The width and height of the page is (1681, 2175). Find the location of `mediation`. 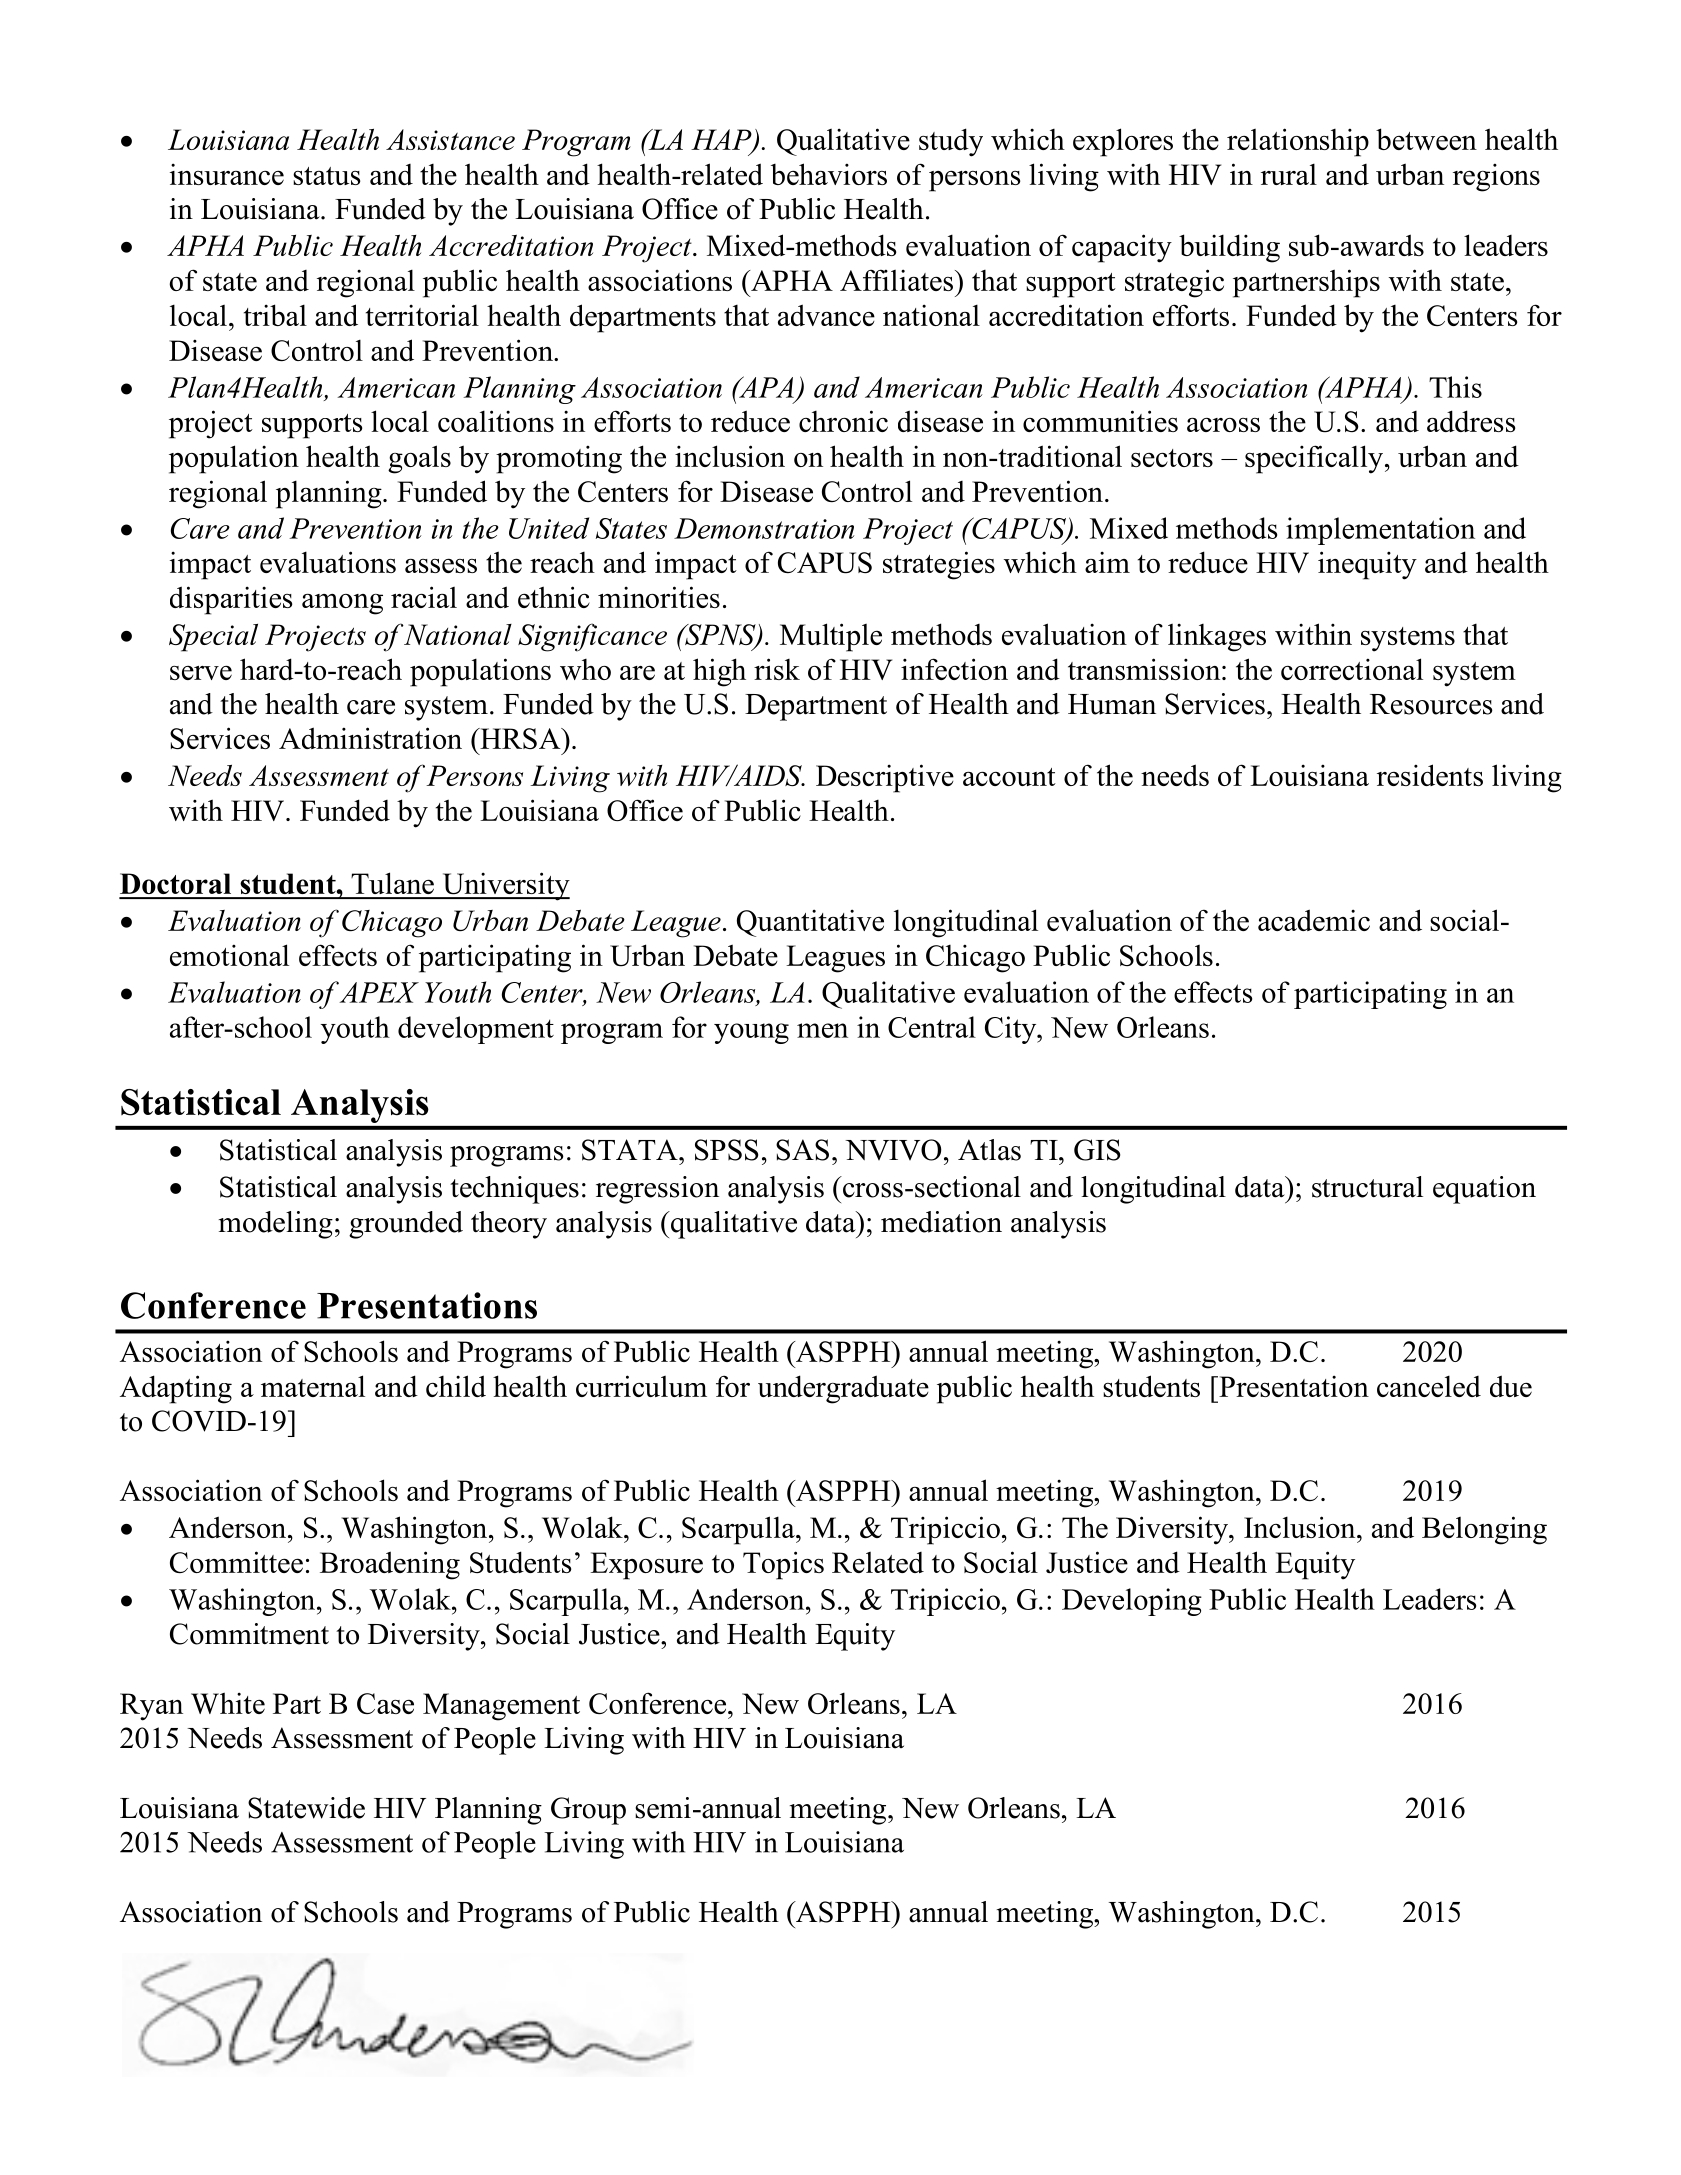

mediation is located at coordinates (941, 1222).
